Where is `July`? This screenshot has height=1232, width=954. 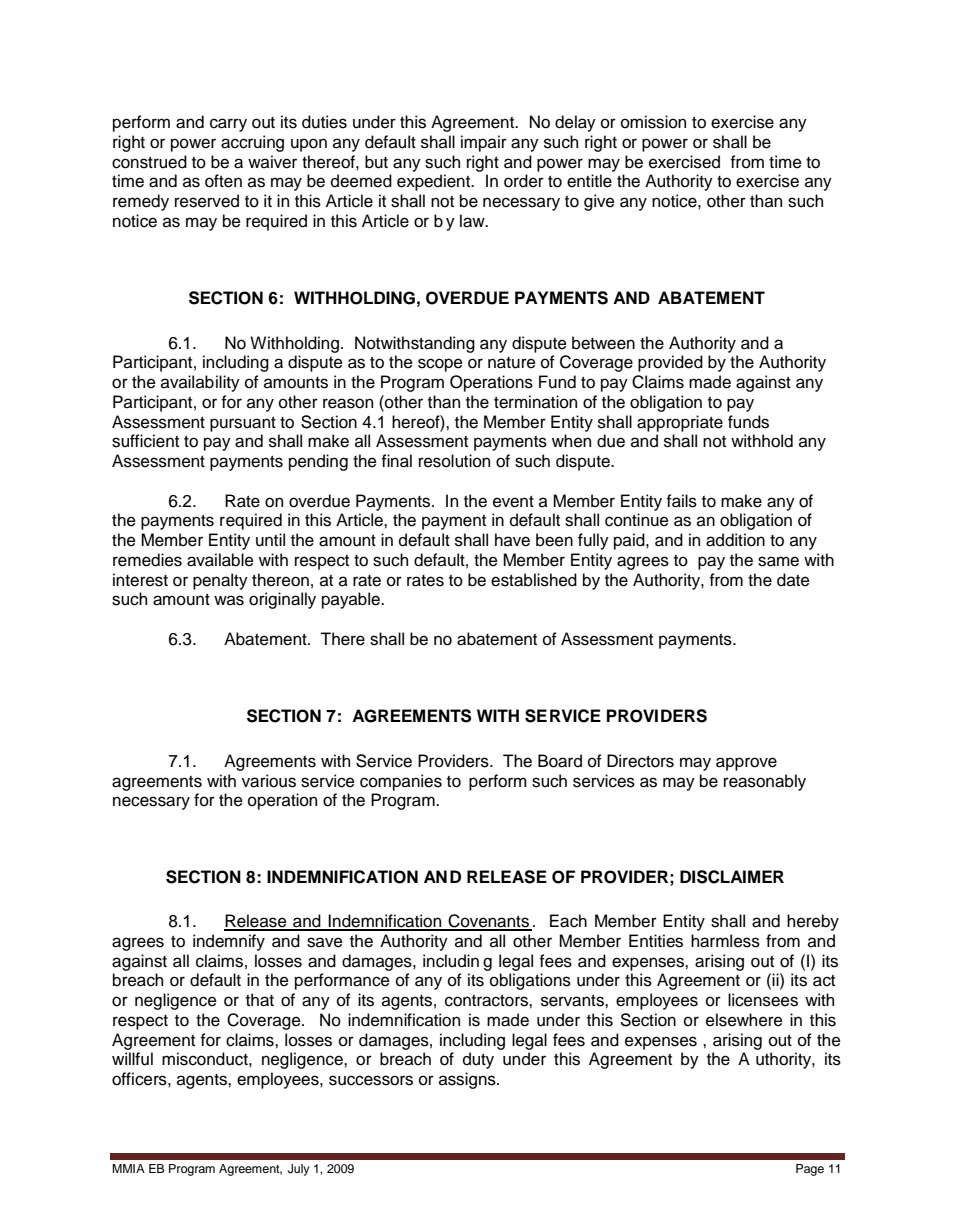
July is located at coordinates (299, 1170).
